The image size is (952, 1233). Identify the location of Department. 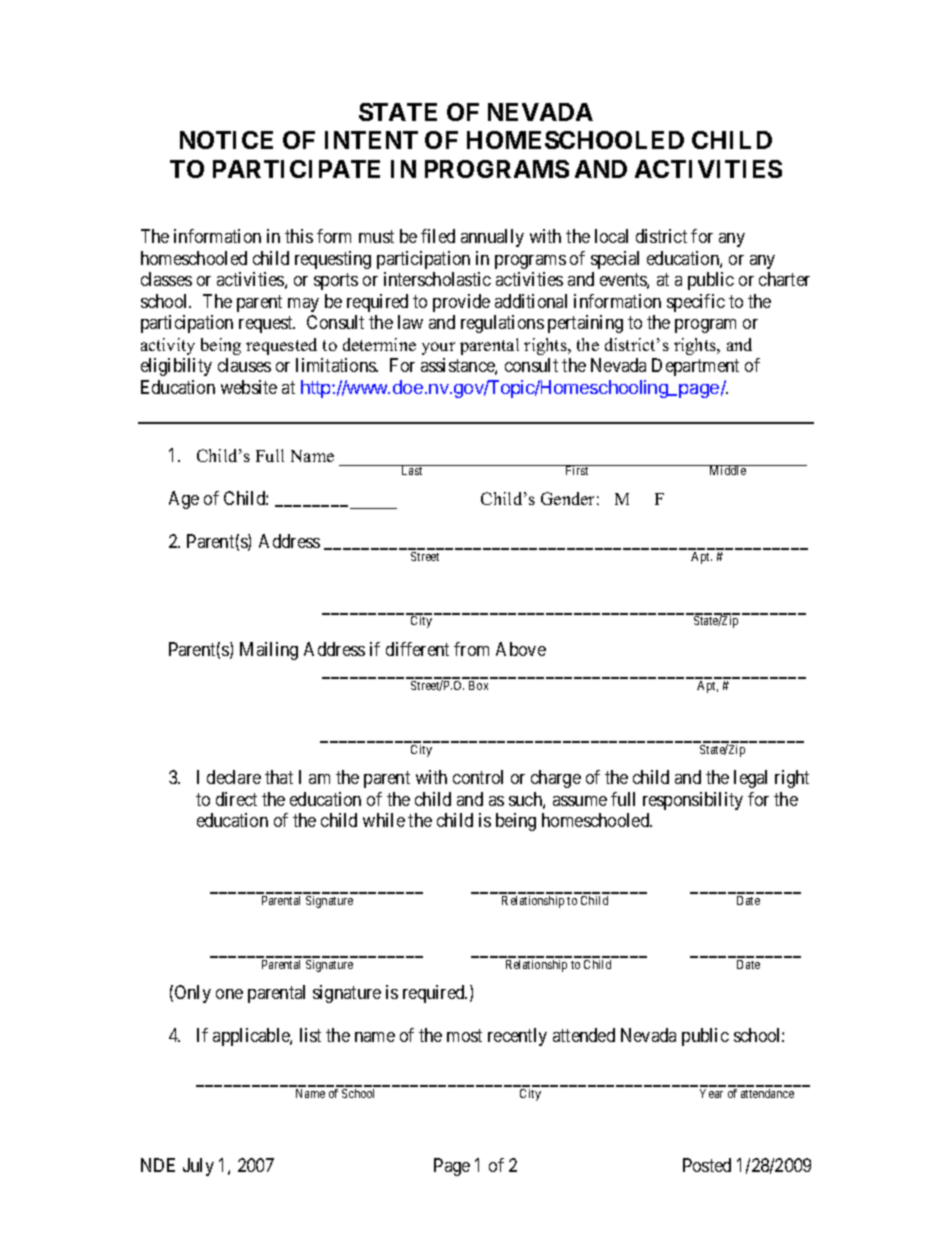
(695, 367).
